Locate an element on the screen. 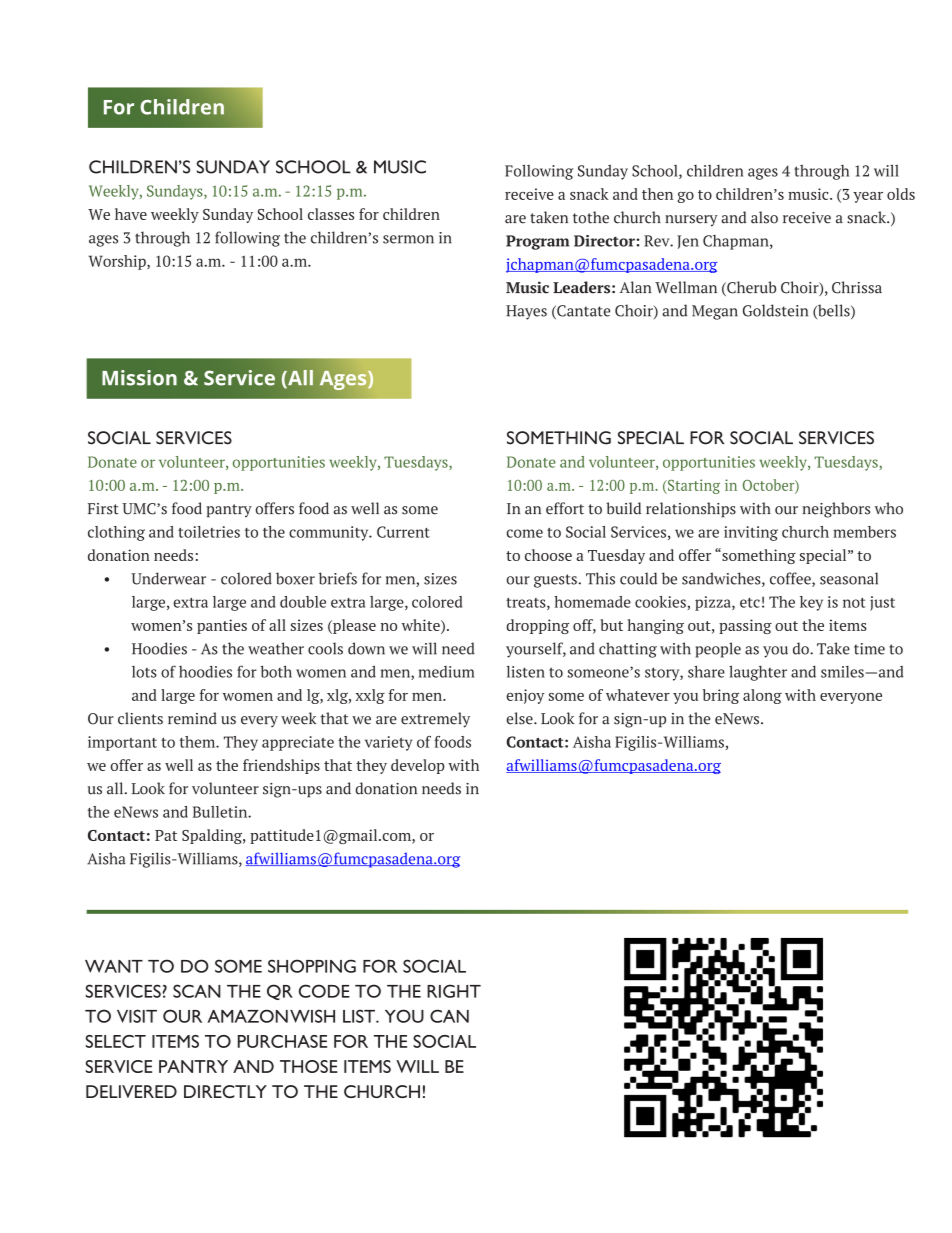 This screenshot has height=1233, width=952. also is located at coordinates (764, 217).
